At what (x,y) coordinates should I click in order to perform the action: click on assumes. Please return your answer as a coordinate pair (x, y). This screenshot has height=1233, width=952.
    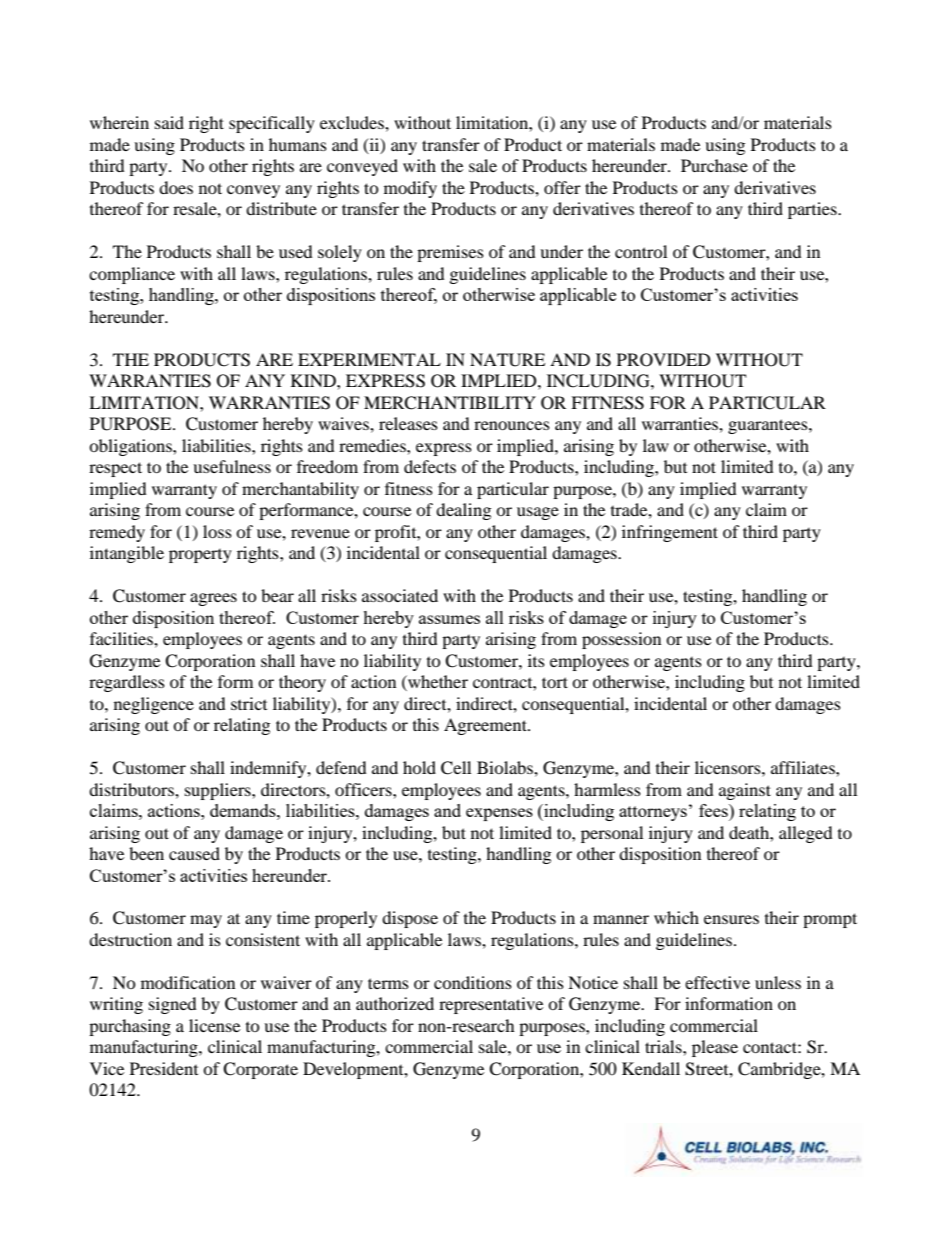
    Looking at the image, I should click on (449, 619).
